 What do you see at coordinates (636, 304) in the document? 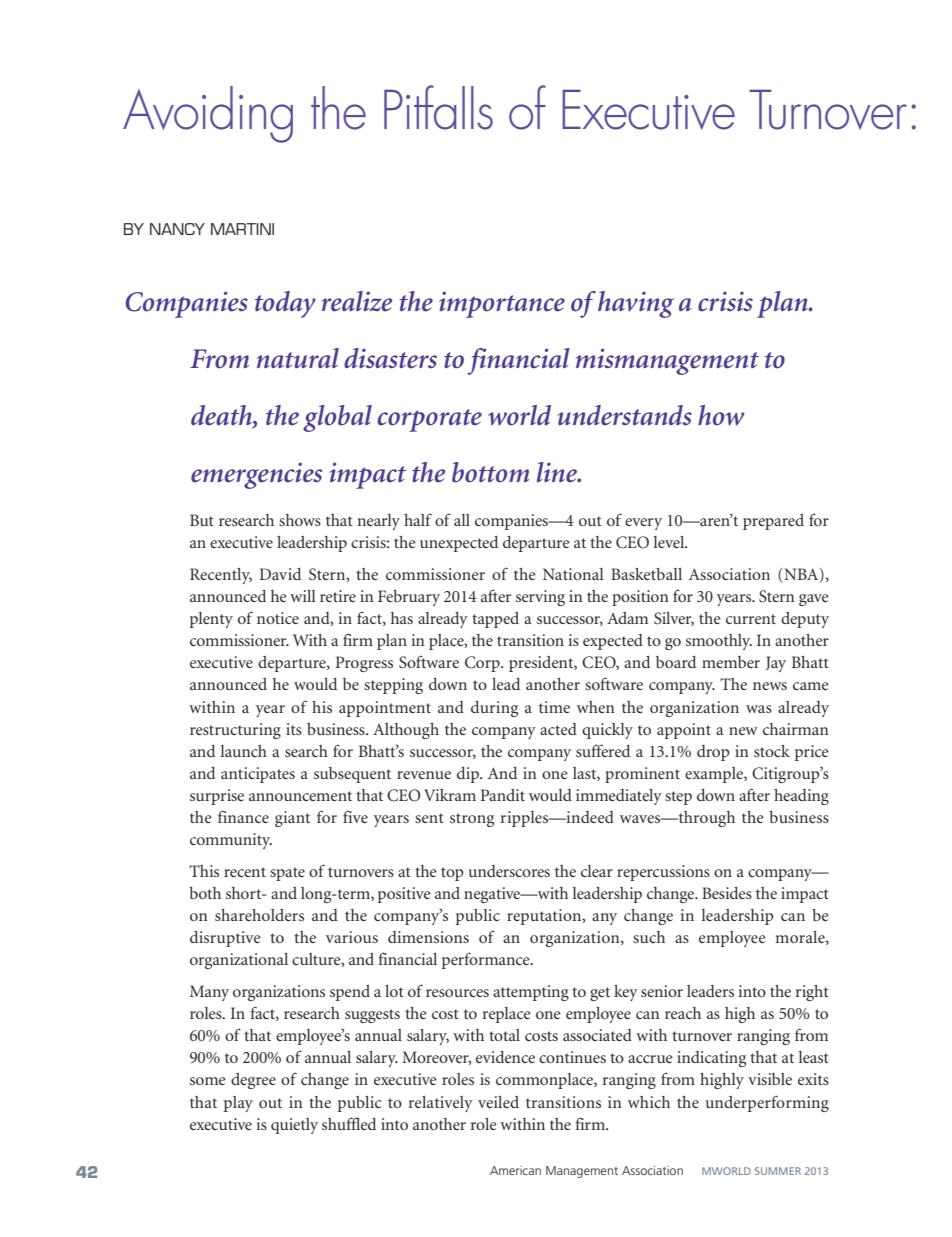
I see `having` at bounding box center [636, 304].
